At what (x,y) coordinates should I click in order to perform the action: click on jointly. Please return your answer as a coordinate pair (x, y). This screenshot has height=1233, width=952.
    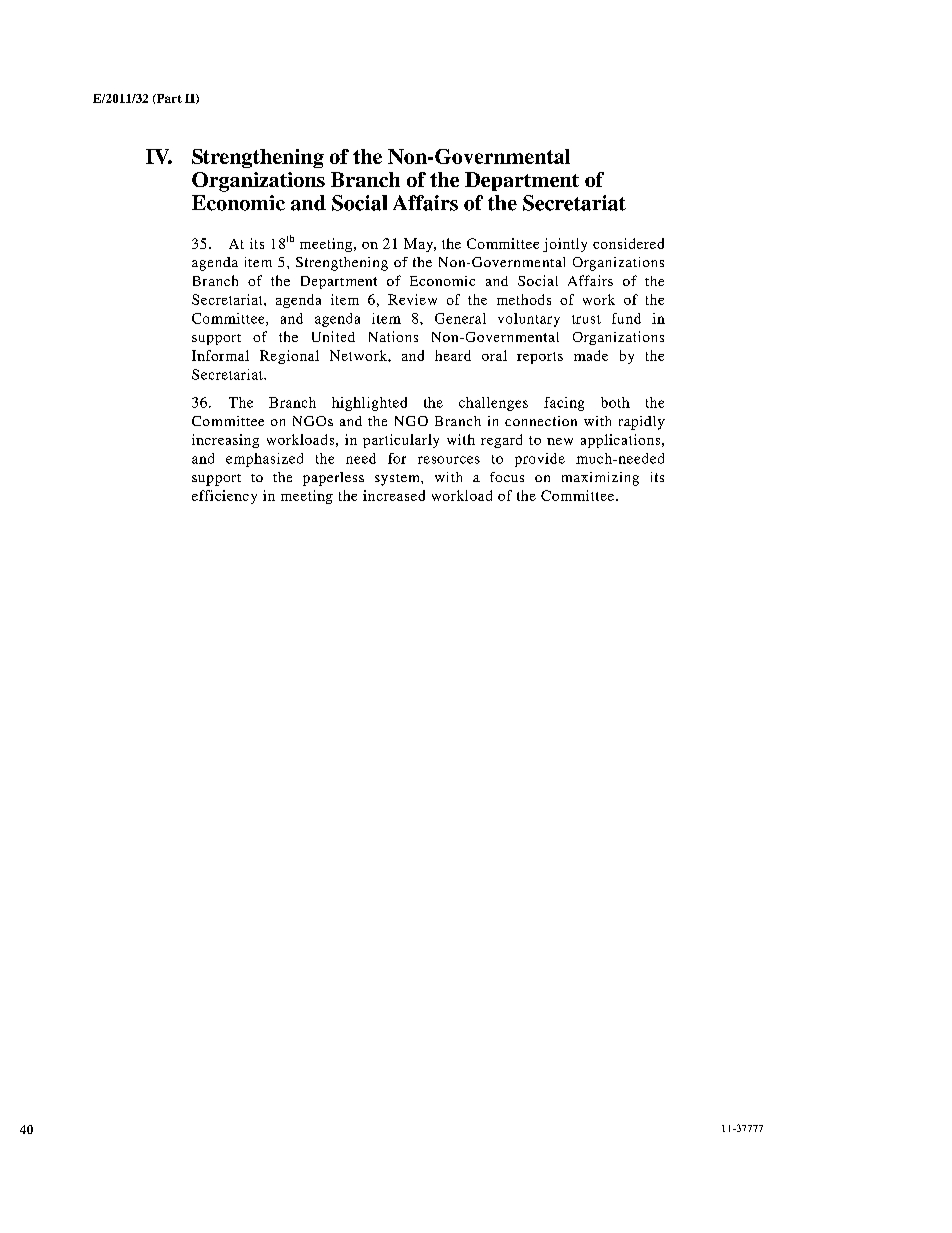
    Looking at the image, I should click on (565, 245).
